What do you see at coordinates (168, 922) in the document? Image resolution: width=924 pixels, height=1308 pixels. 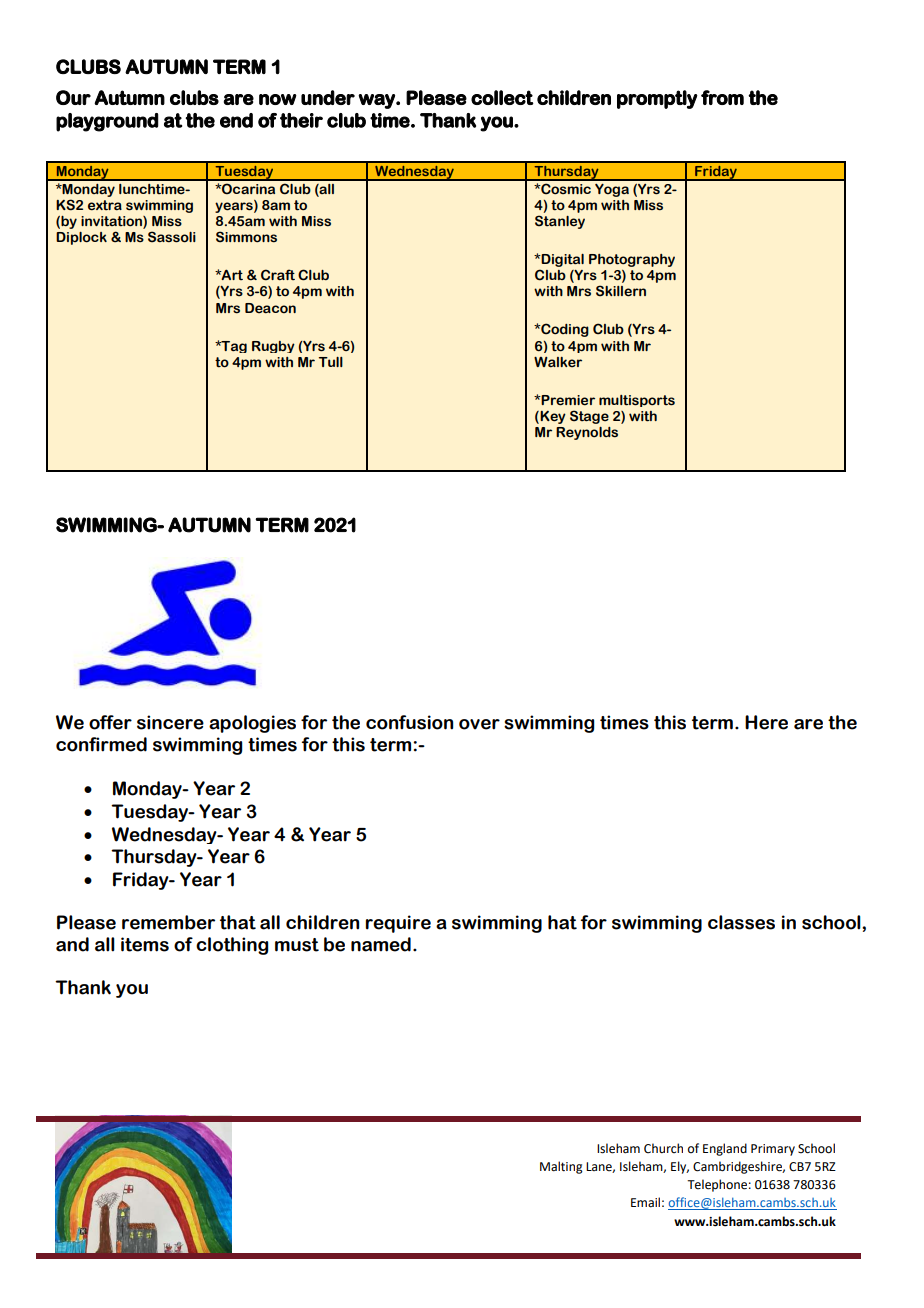 I see `remember` at bounding box center [168, 922].
